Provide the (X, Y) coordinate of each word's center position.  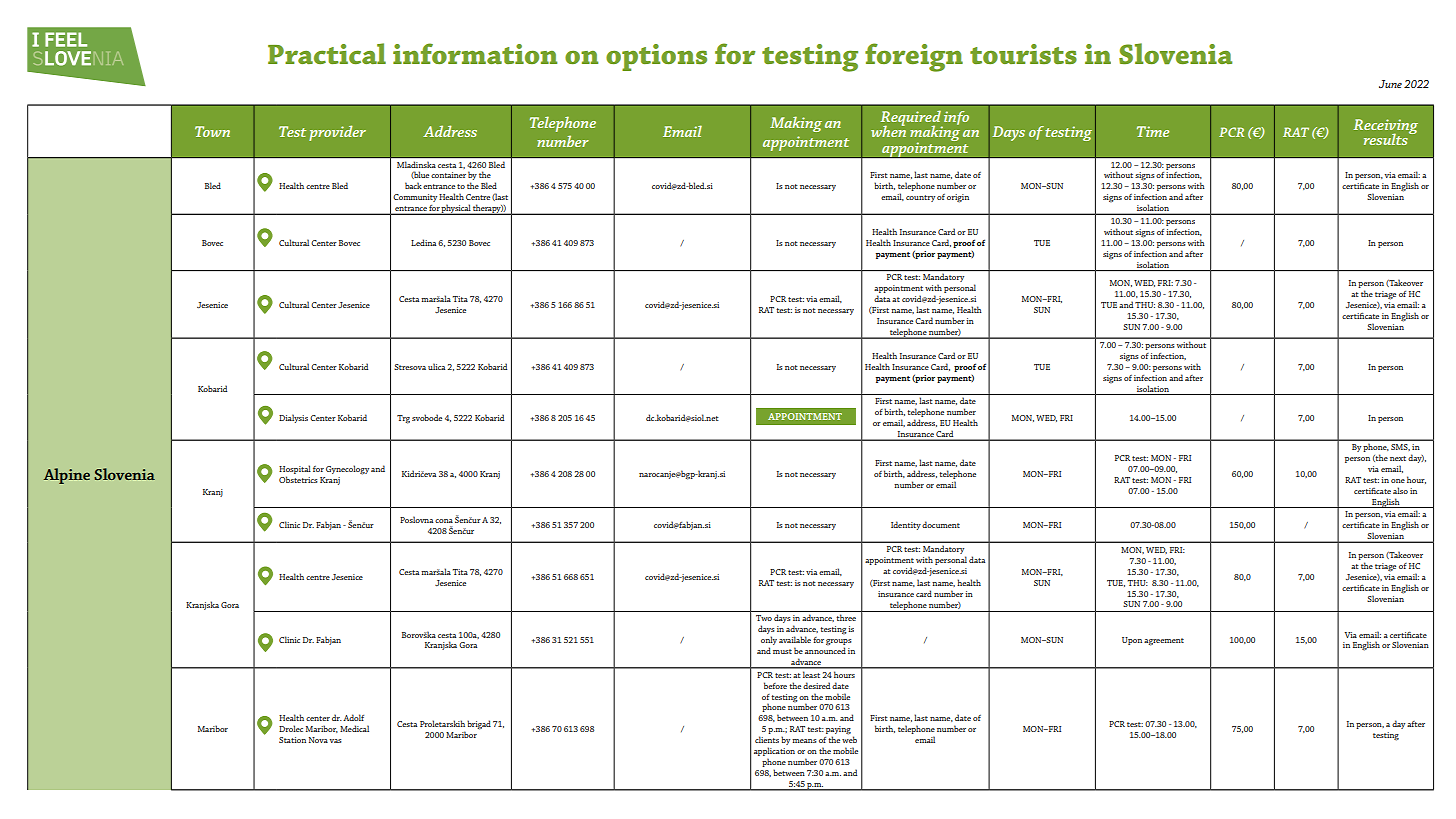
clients (767, 739)
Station (292, 740)
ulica (436, 366)
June (1390, 84)
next (1398, 458)
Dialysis (293, 418)
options (656, 57)
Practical (327, 53)
